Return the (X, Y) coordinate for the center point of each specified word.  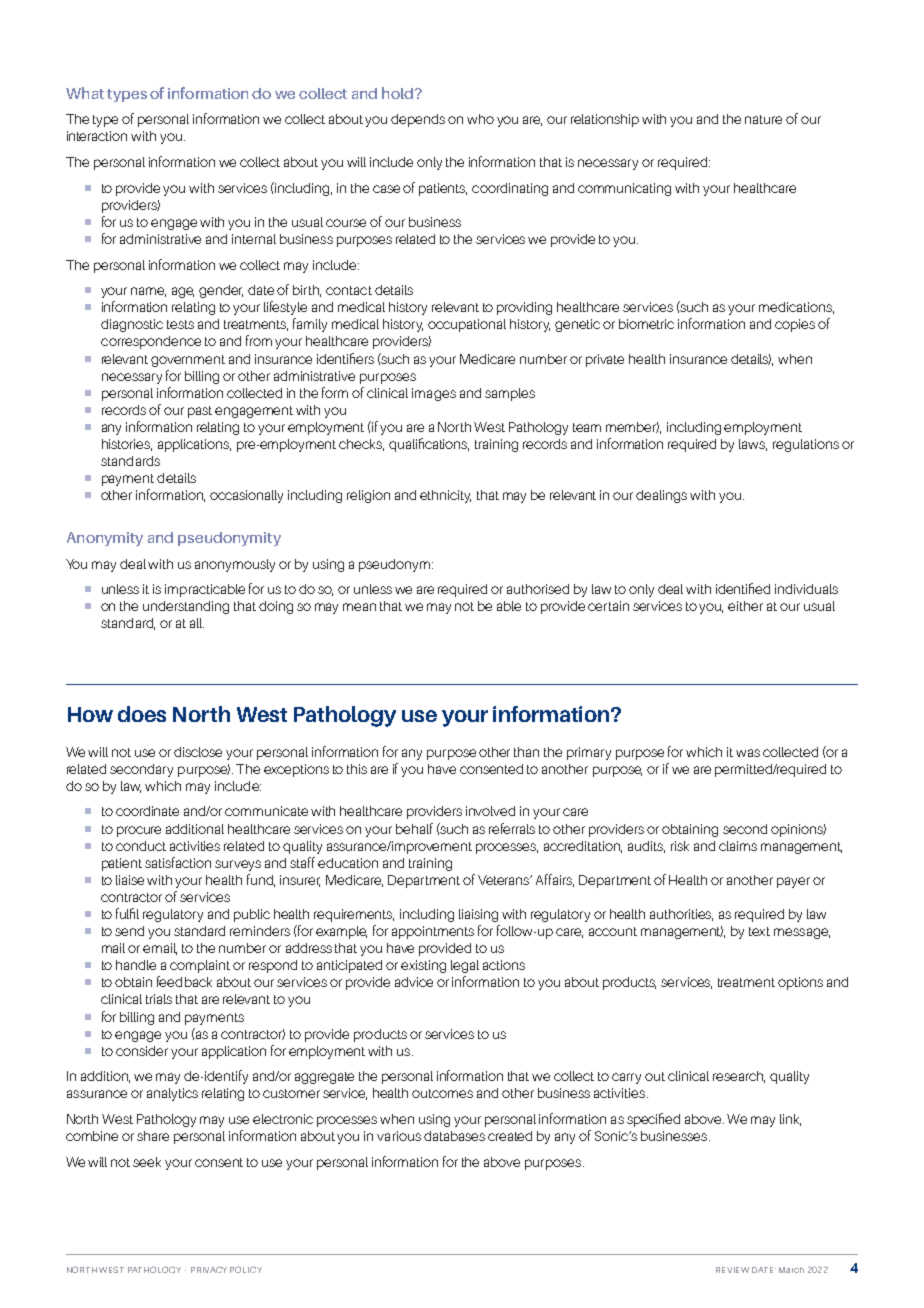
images (434, 394)
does (142, 714)
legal (465, 966)
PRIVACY (209, 1269)
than (526, 752)
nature (763, 119)
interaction (97, 136)
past (200, 412)
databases (454, 1136)
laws (753, 445)
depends (418, 120)
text (759, 931)
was (748, 753)
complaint (200, 966)
